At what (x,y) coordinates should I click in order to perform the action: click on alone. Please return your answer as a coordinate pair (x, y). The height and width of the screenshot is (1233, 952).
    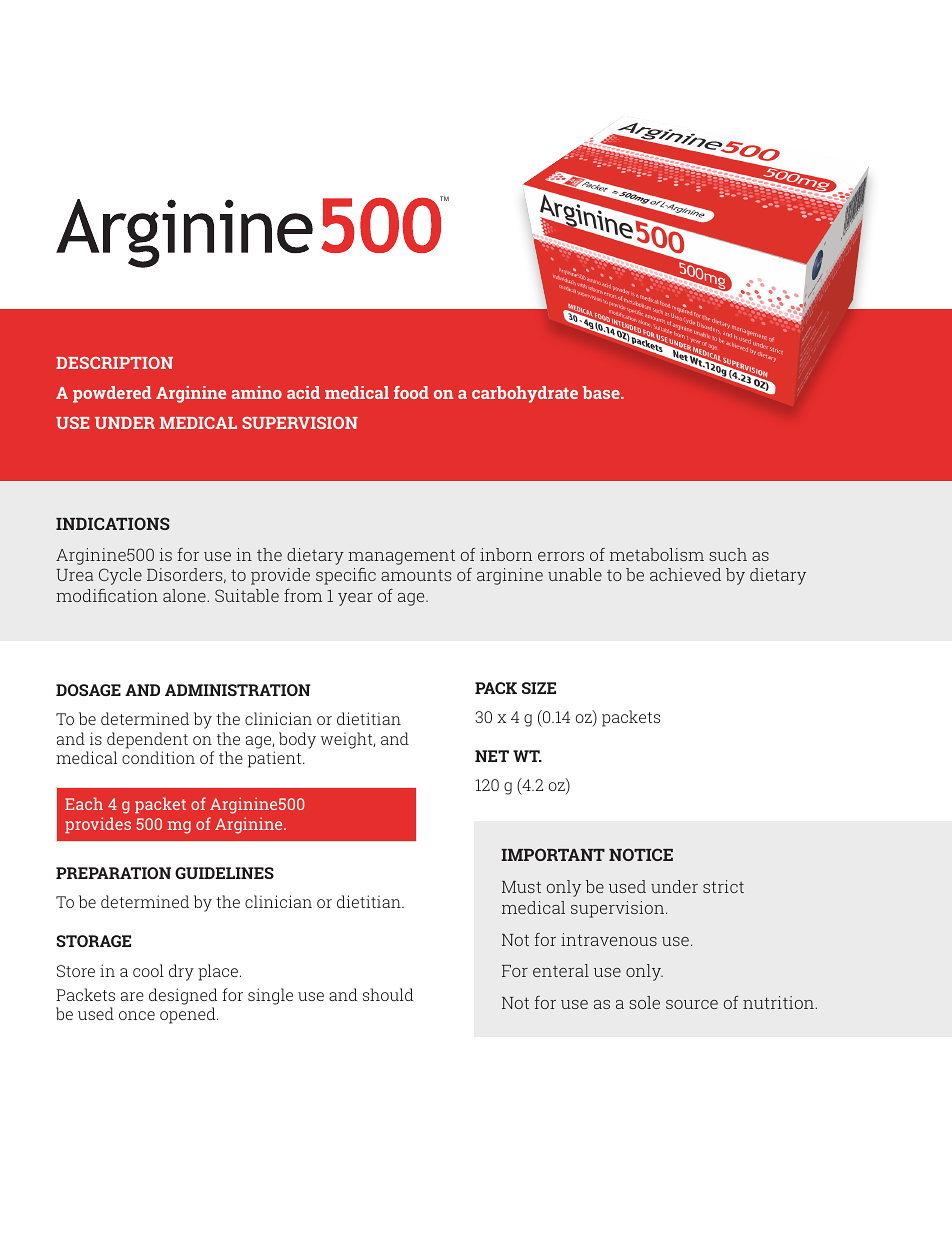
    Looking at the image, I should click on (185, 595).
